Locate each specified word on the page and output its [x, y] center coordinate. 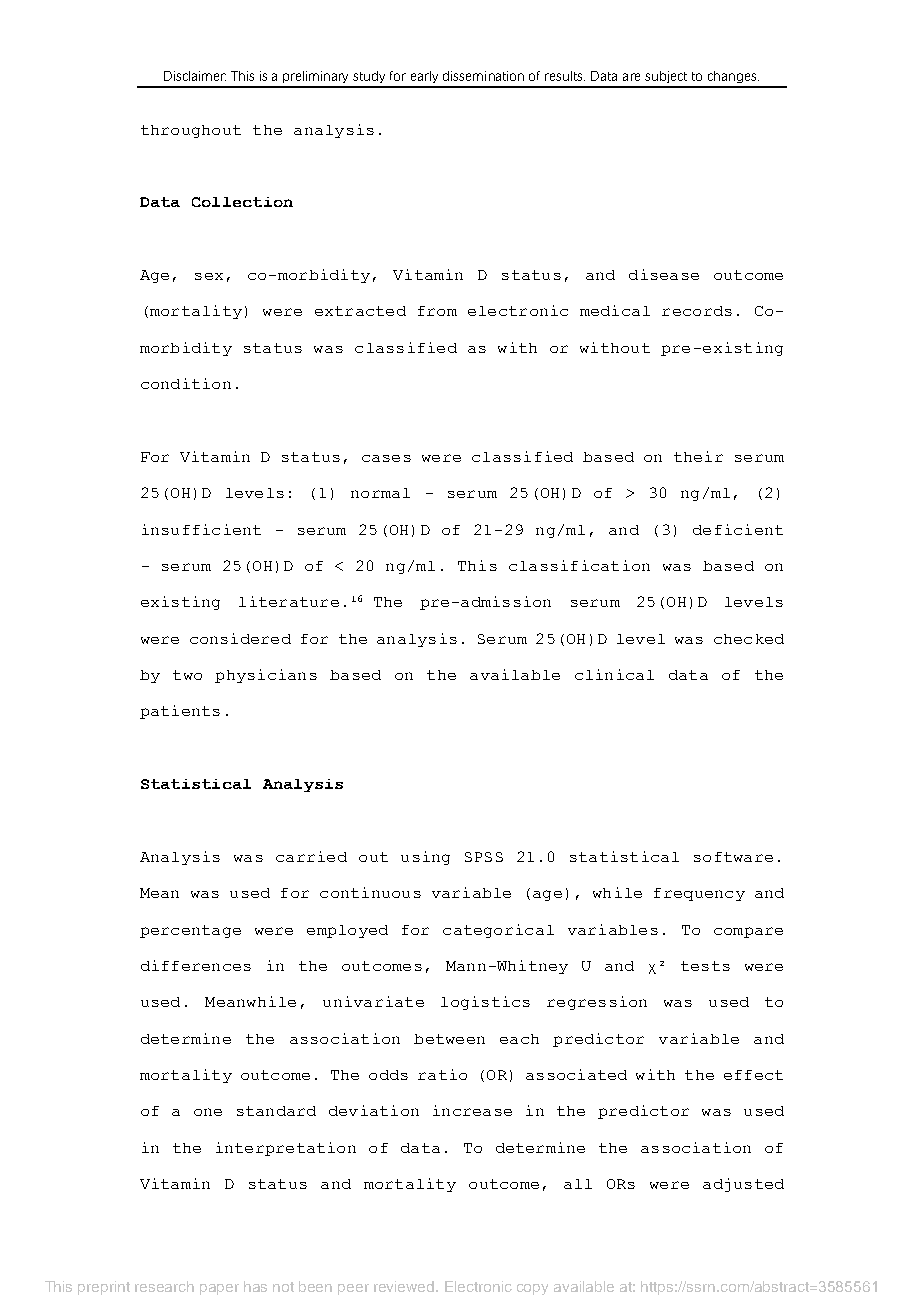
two [187, 675]
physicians [266, 676]
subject [666, 77]
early [424, 77]
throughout [191, 131]
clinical [614, 674]
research [164, 1286]
